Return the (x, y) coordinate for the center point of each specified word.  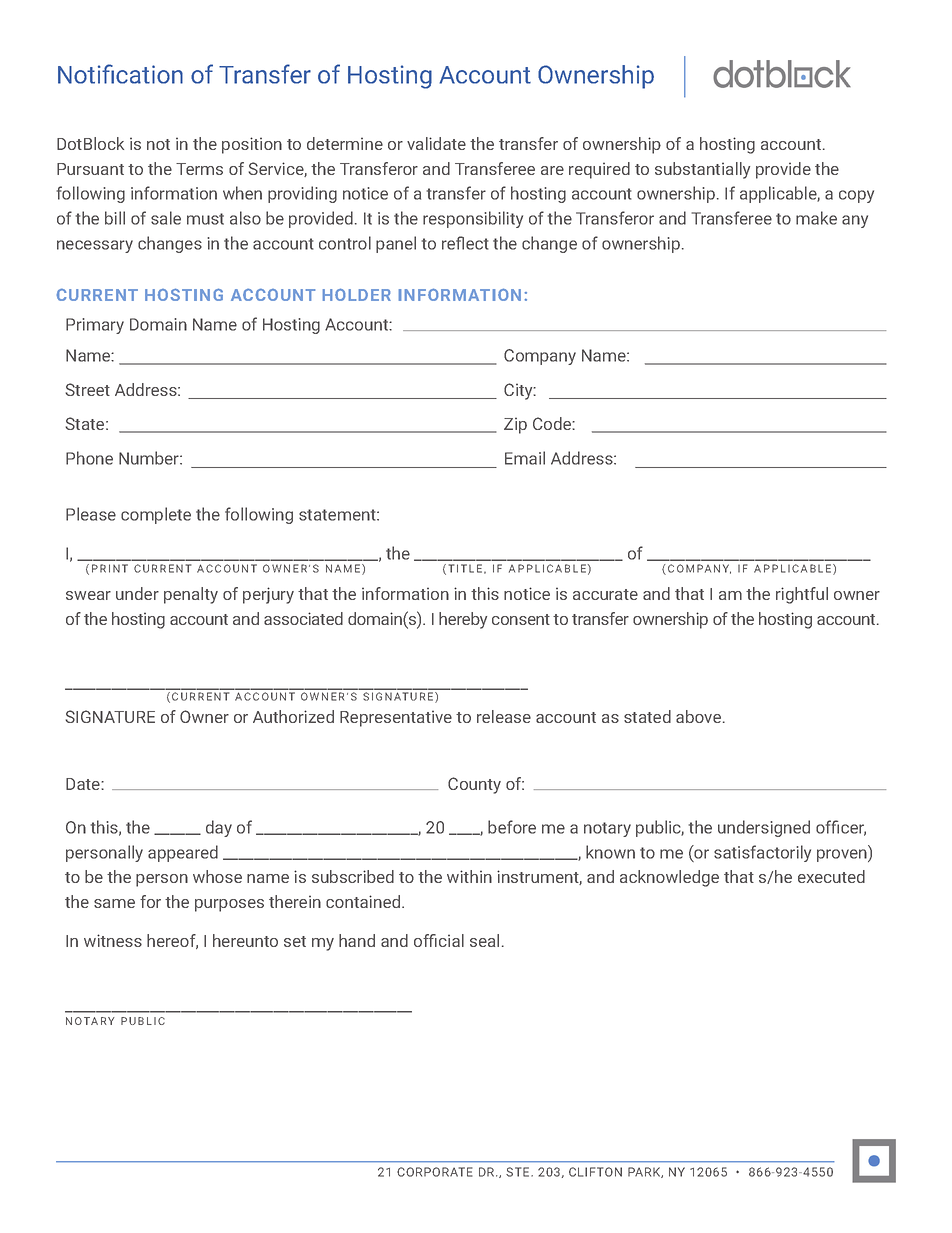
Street (87, 389)
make (816, 218)
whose (217, 876)
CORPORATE (435, 1172)
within (469, 876)
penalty (191, 595)
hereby (463, 620)
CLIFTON (595, 1172)
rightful (802, 595)
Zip (515, 425)
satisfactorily (762, 853)
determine (345, 143)
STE (519, 1172)
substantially (702, 170)
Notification (120, 74)
